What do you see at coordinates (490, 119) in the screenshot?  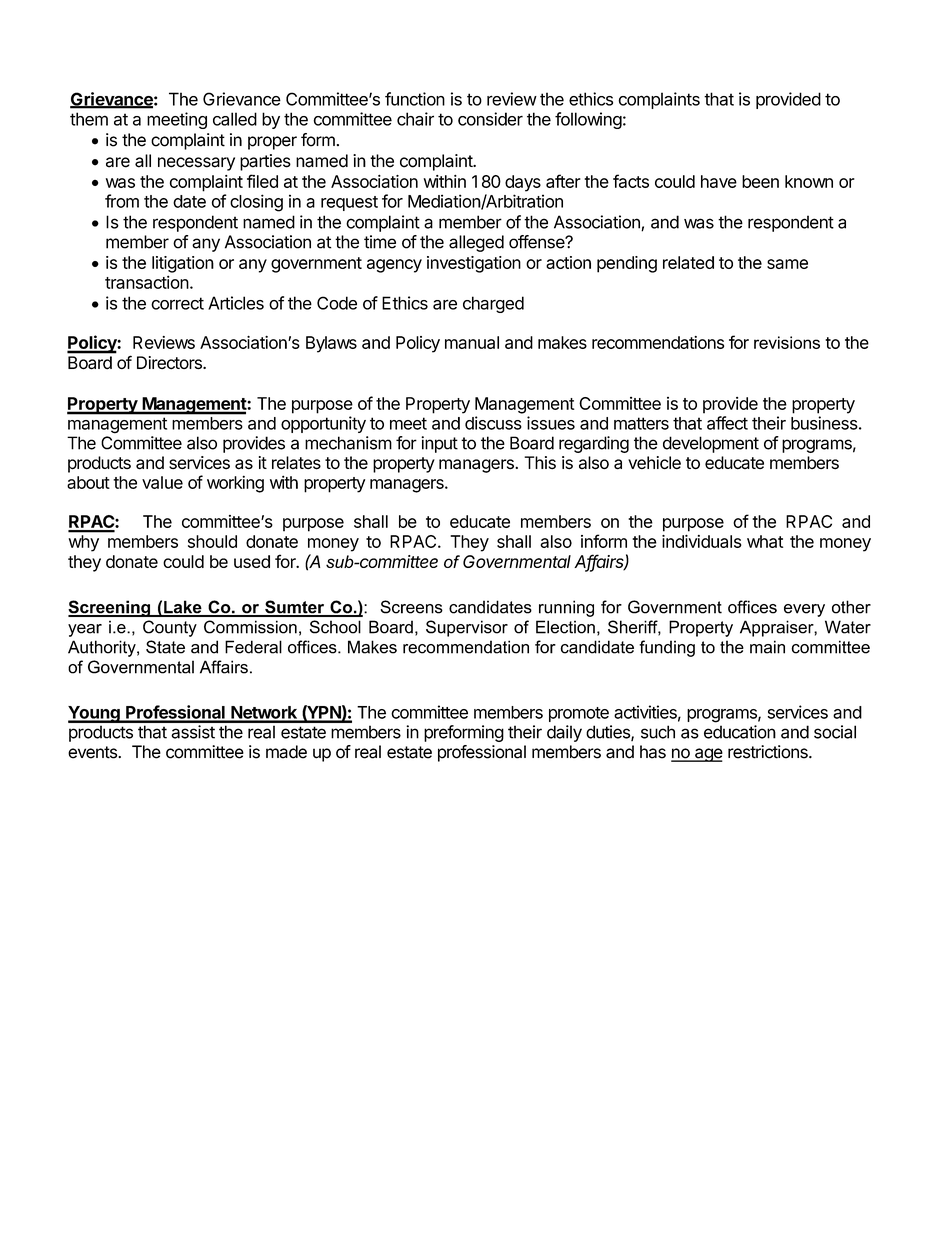 I see `consider` at bounding box center [490, 119].
